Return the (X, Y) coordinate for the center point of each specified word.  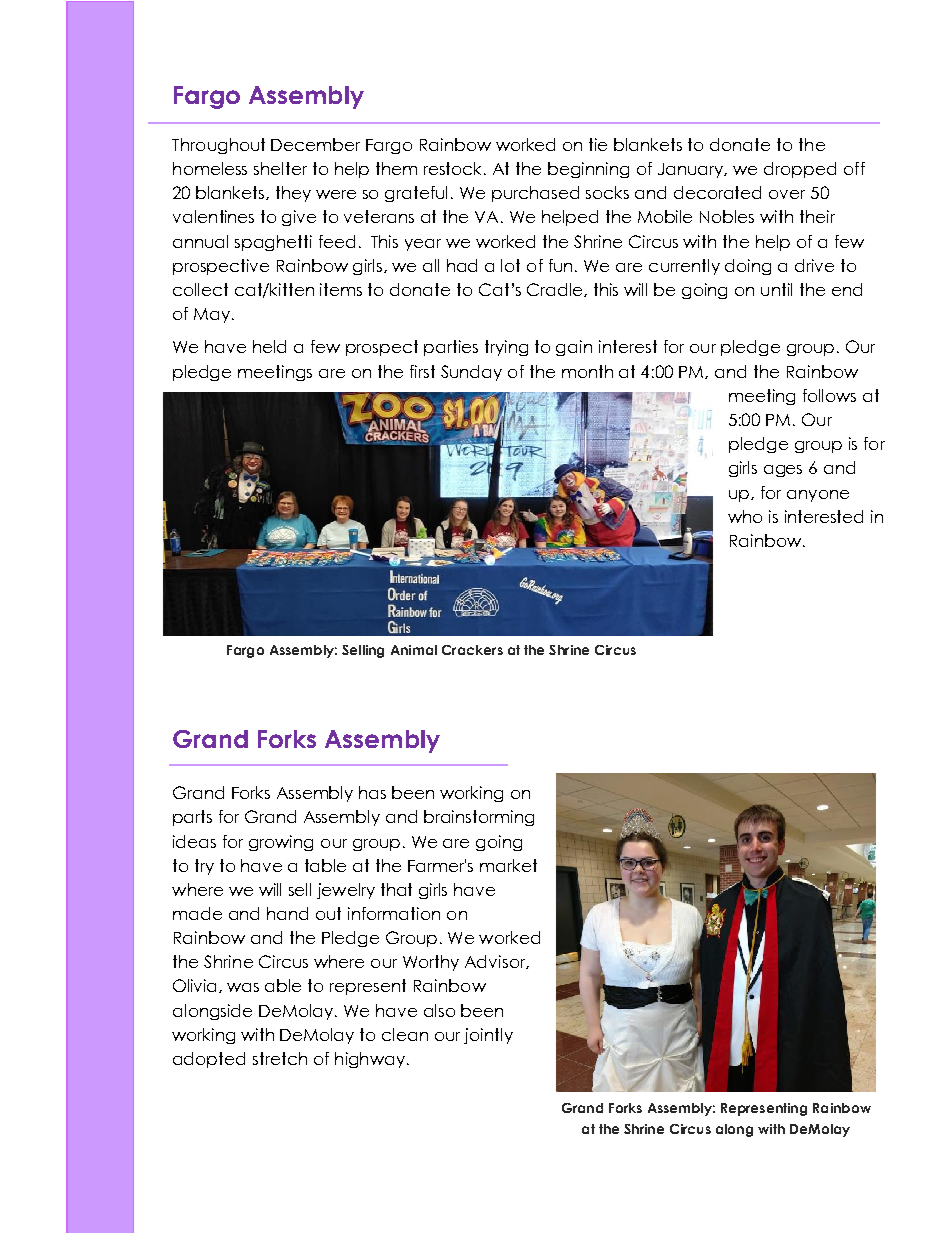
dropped (800, 170)
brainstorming (479, 818)
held (269, 346)
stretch (280, 1058)
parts (192, 818)
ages (783, 471)
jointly (488, 1036)
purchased (535, 194)
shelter (280, 168)
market (508, 865)
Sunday (471, 373)
